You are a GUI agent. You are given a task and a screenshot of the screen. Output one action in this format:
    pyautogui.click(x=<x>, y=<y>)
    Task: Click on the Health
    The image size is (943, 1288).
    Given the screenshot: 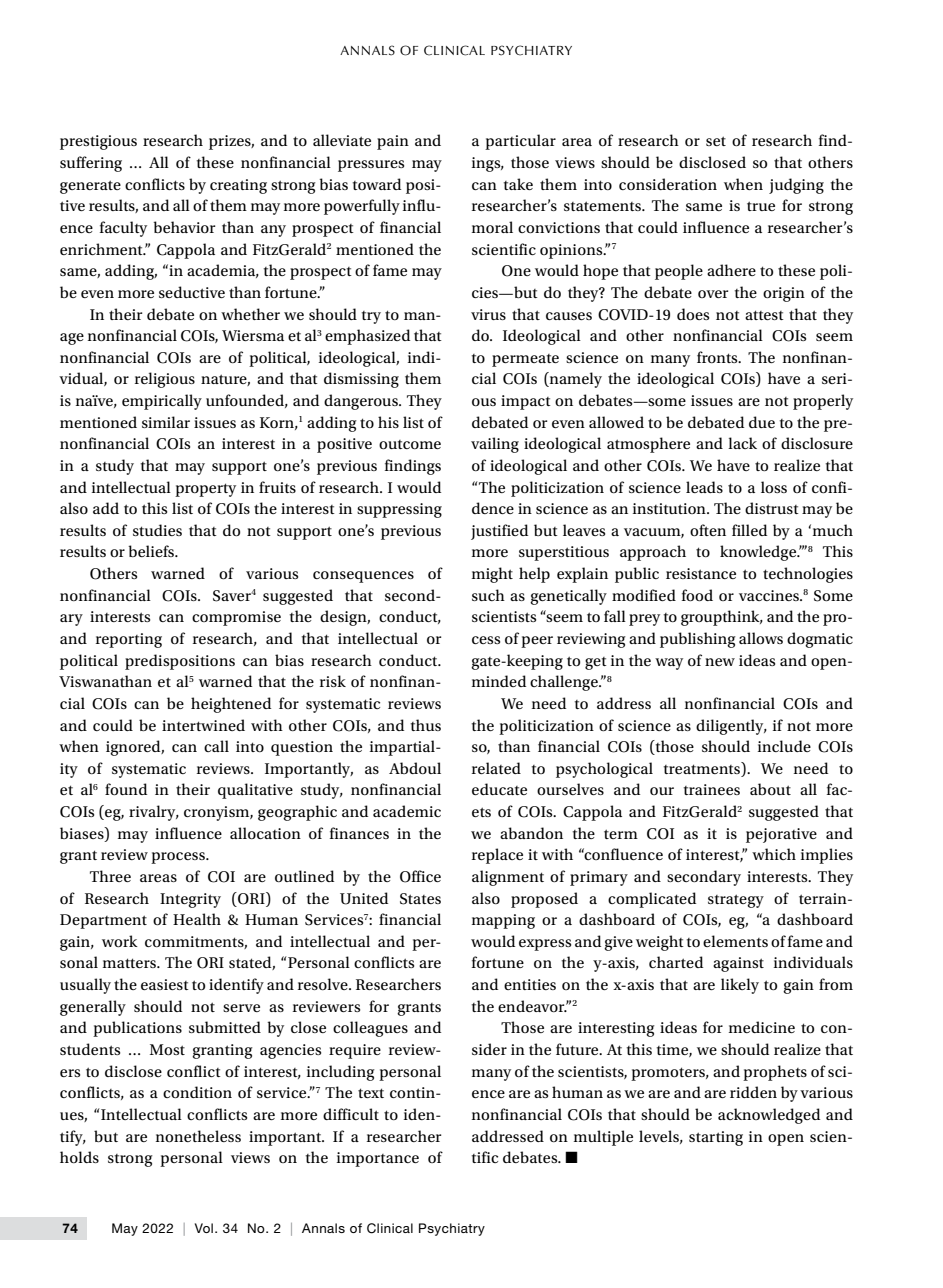 What is the action you would take?
    pyautogui.click(x=197, y=919)
